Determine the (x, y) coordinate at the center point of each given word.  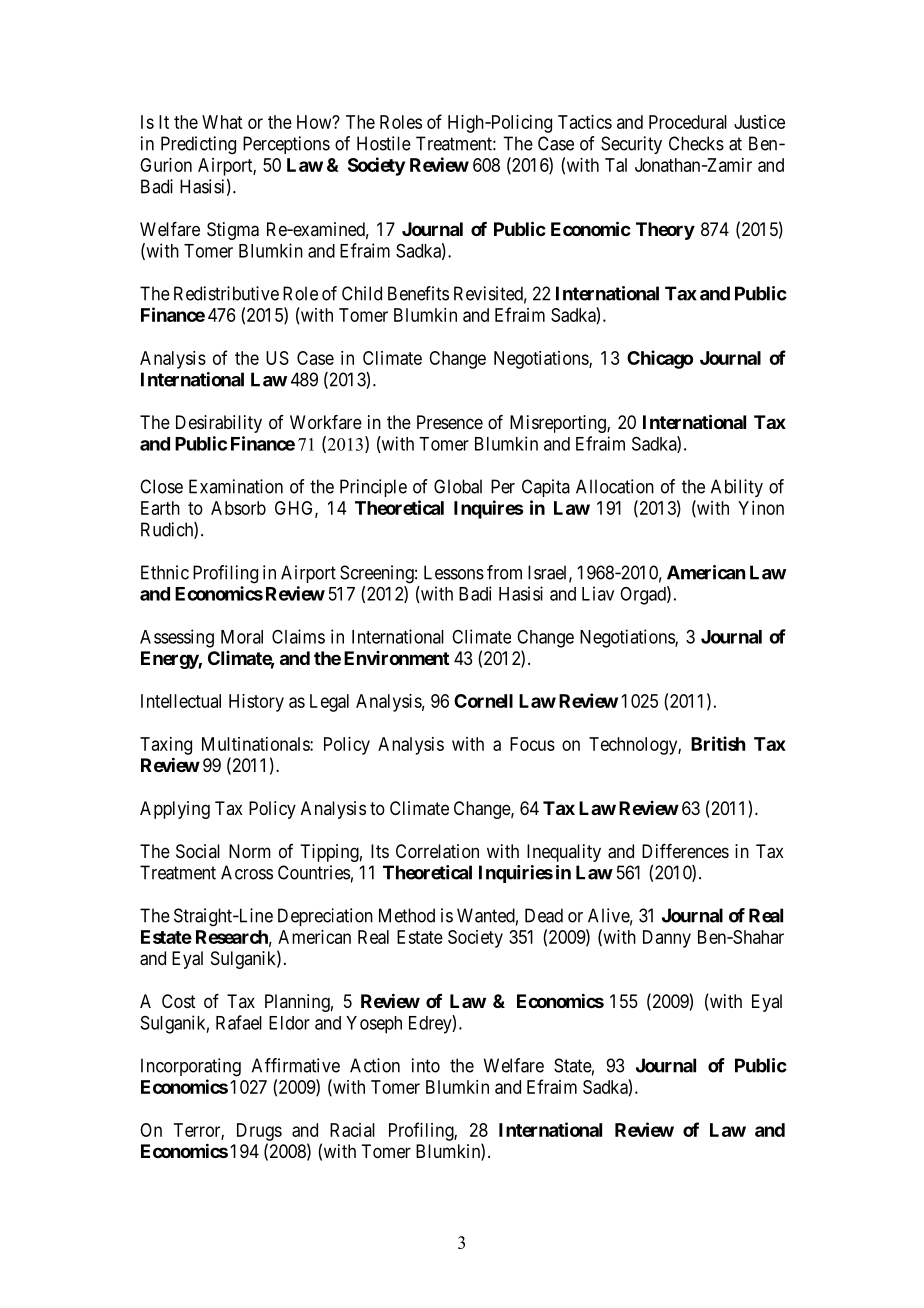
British (718, 743)
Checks (696, 143)
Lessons (454, 572)
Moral (242, 637)
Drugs (259, 1132)
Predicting (198, 145)
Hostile (384, 143)
